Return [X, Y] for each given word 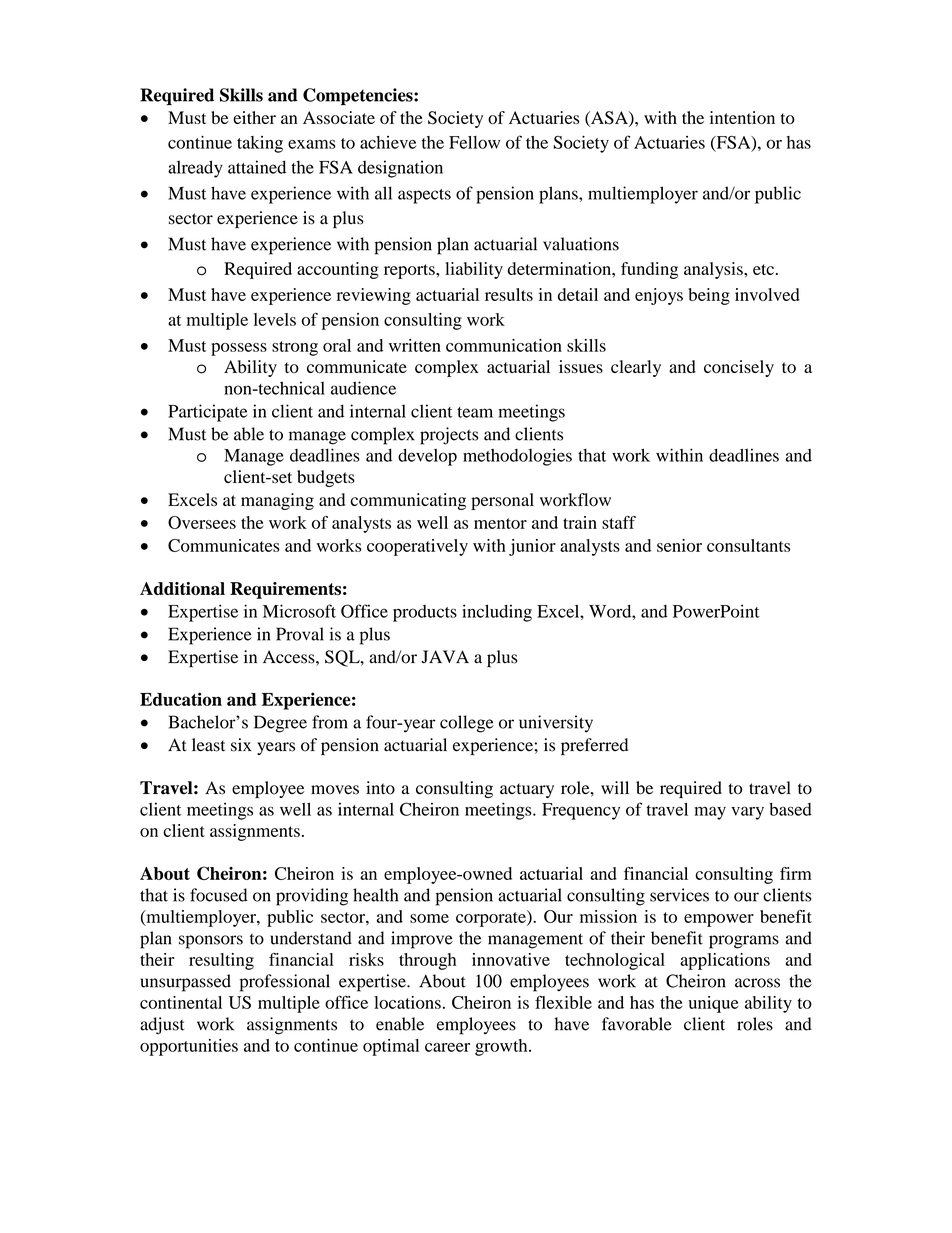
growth [502, 1047]
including [497, 613]
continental [181, 1002]
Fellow [474, 142]
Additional [182, 589]
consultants [748, 545]
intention [742, 117]
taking [260, 144]
